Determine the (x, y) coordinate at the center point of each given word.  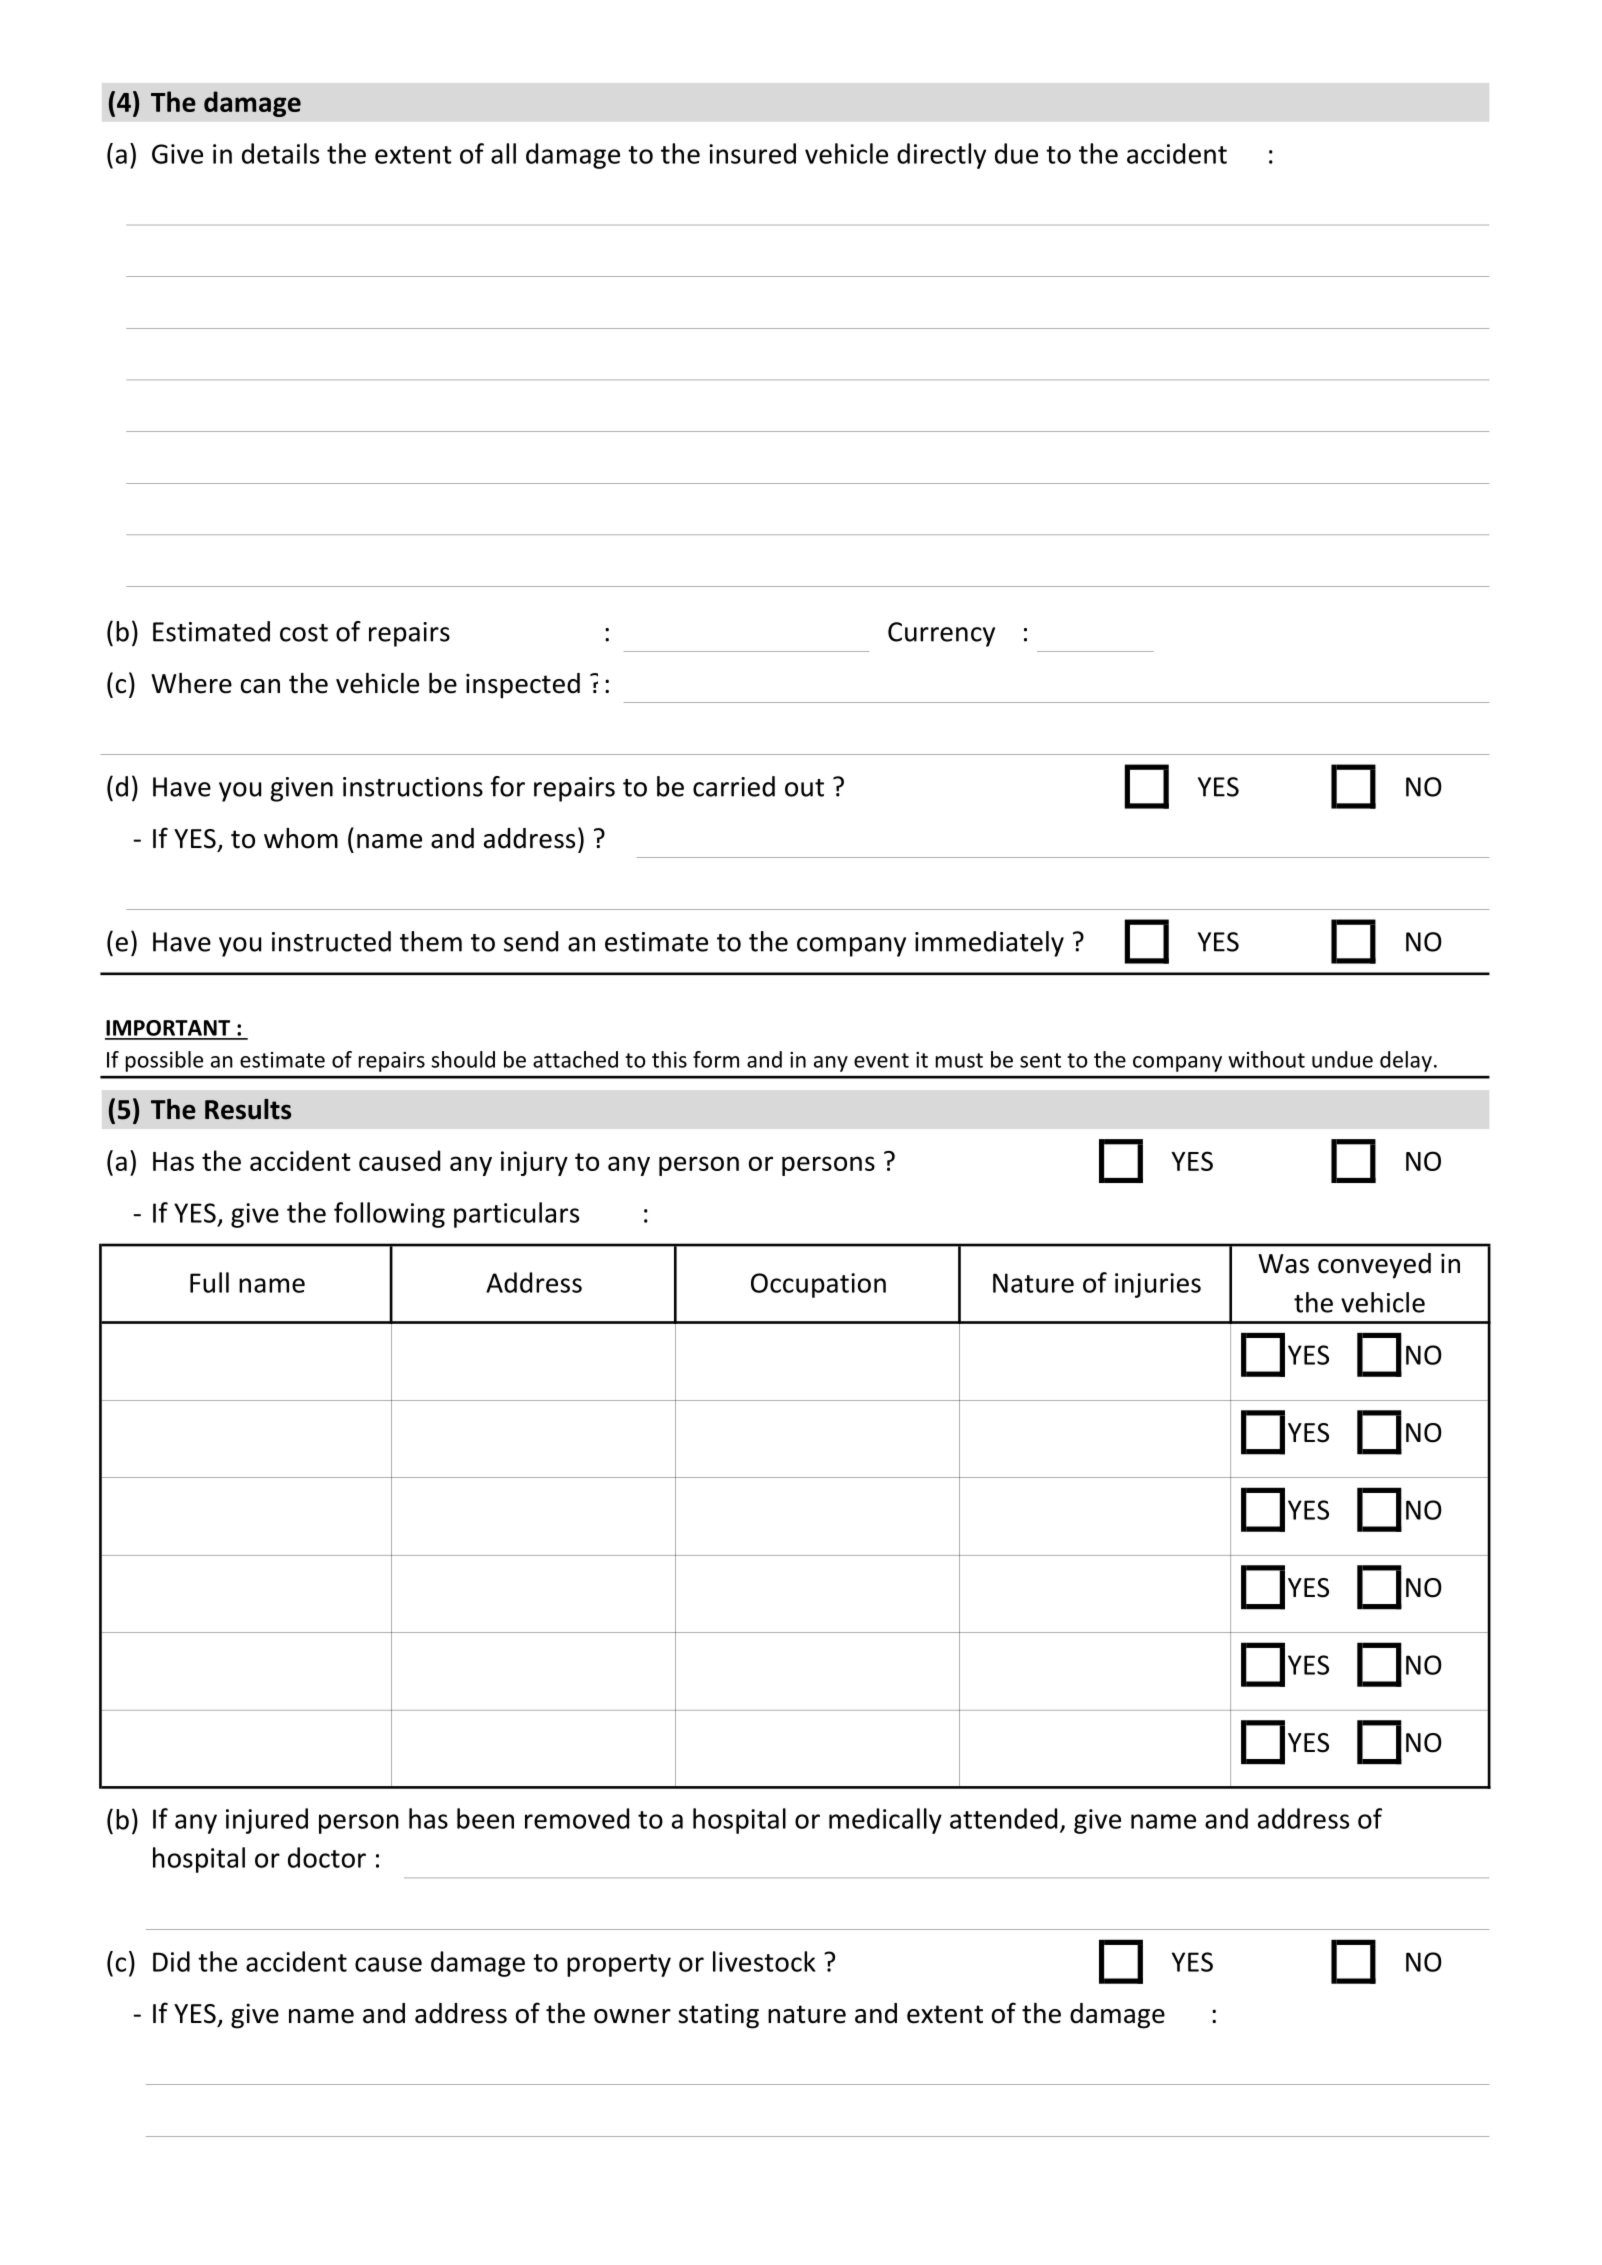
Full (209, 1282)
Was (1283, 1264)
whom (301, 838)
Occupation (818, 1285)
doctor (327, 1857)
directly (941, 156)
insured (752, 153)
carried (734, 786)
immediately (989, 944)
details (280, 153)
